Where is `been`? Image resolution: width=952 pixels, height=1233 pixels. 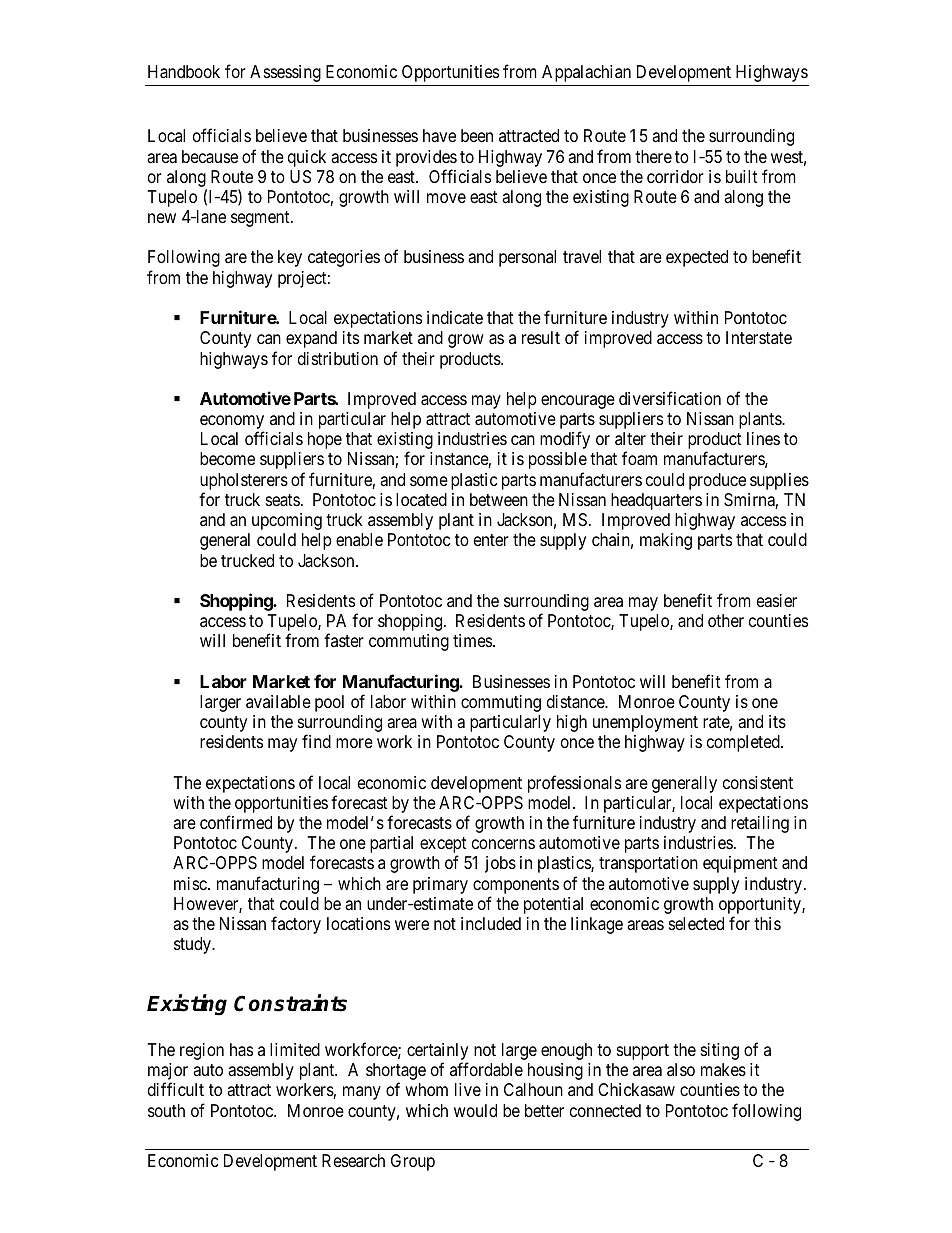 been is located at coordinates (477, 135).
